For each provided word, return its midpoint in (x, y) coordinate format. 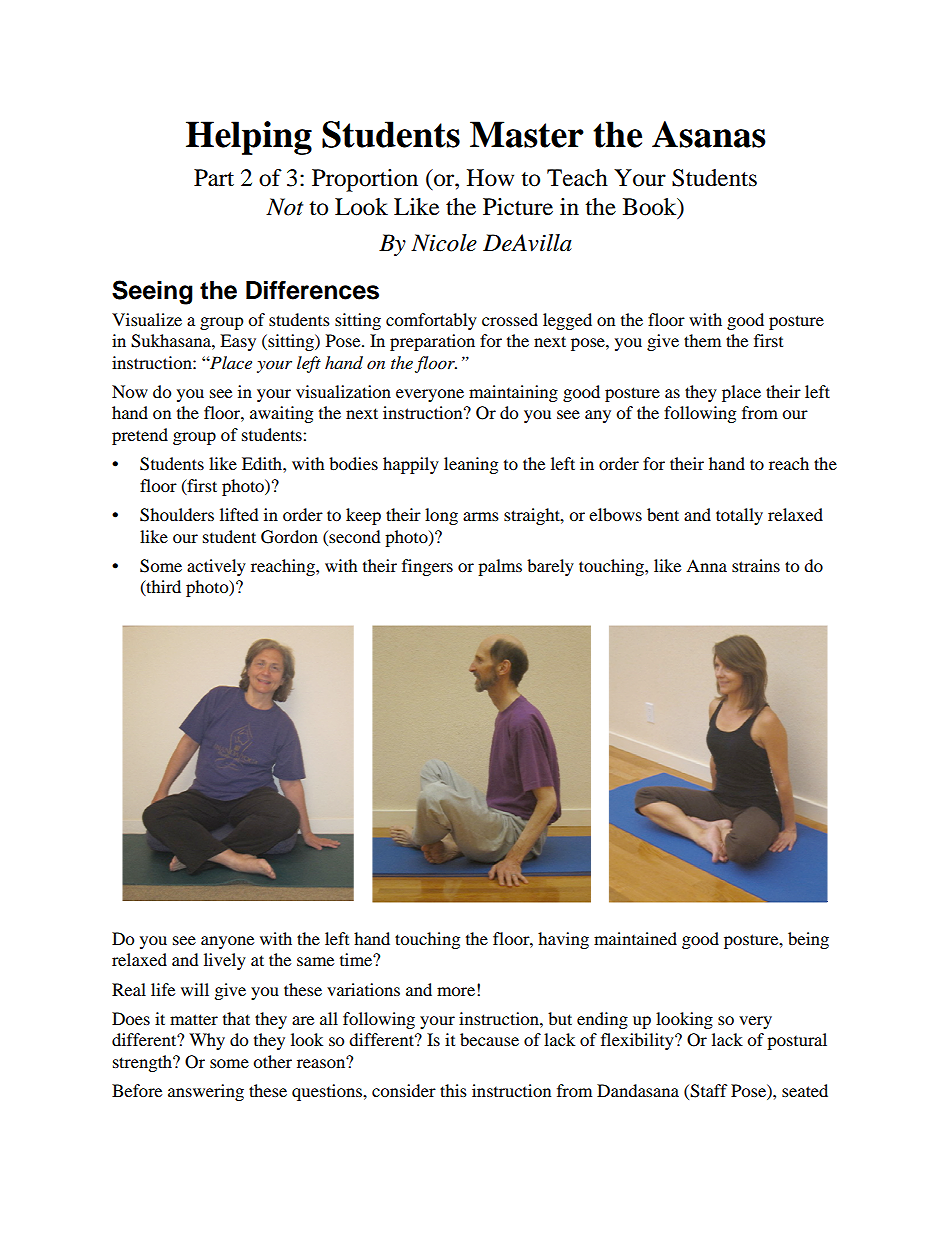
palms (500, 567)
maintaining (513, 393)
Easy (238, 342)
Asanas (709, 134)
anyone (227, 942)
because (489, 1039)
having (563, 940)
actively (216, 567)
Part (214, 178)
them (702, 340)
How (490, 178)
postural (797, 1041)
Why (207, 1041)
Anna (706, 565)
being (808, 940)
